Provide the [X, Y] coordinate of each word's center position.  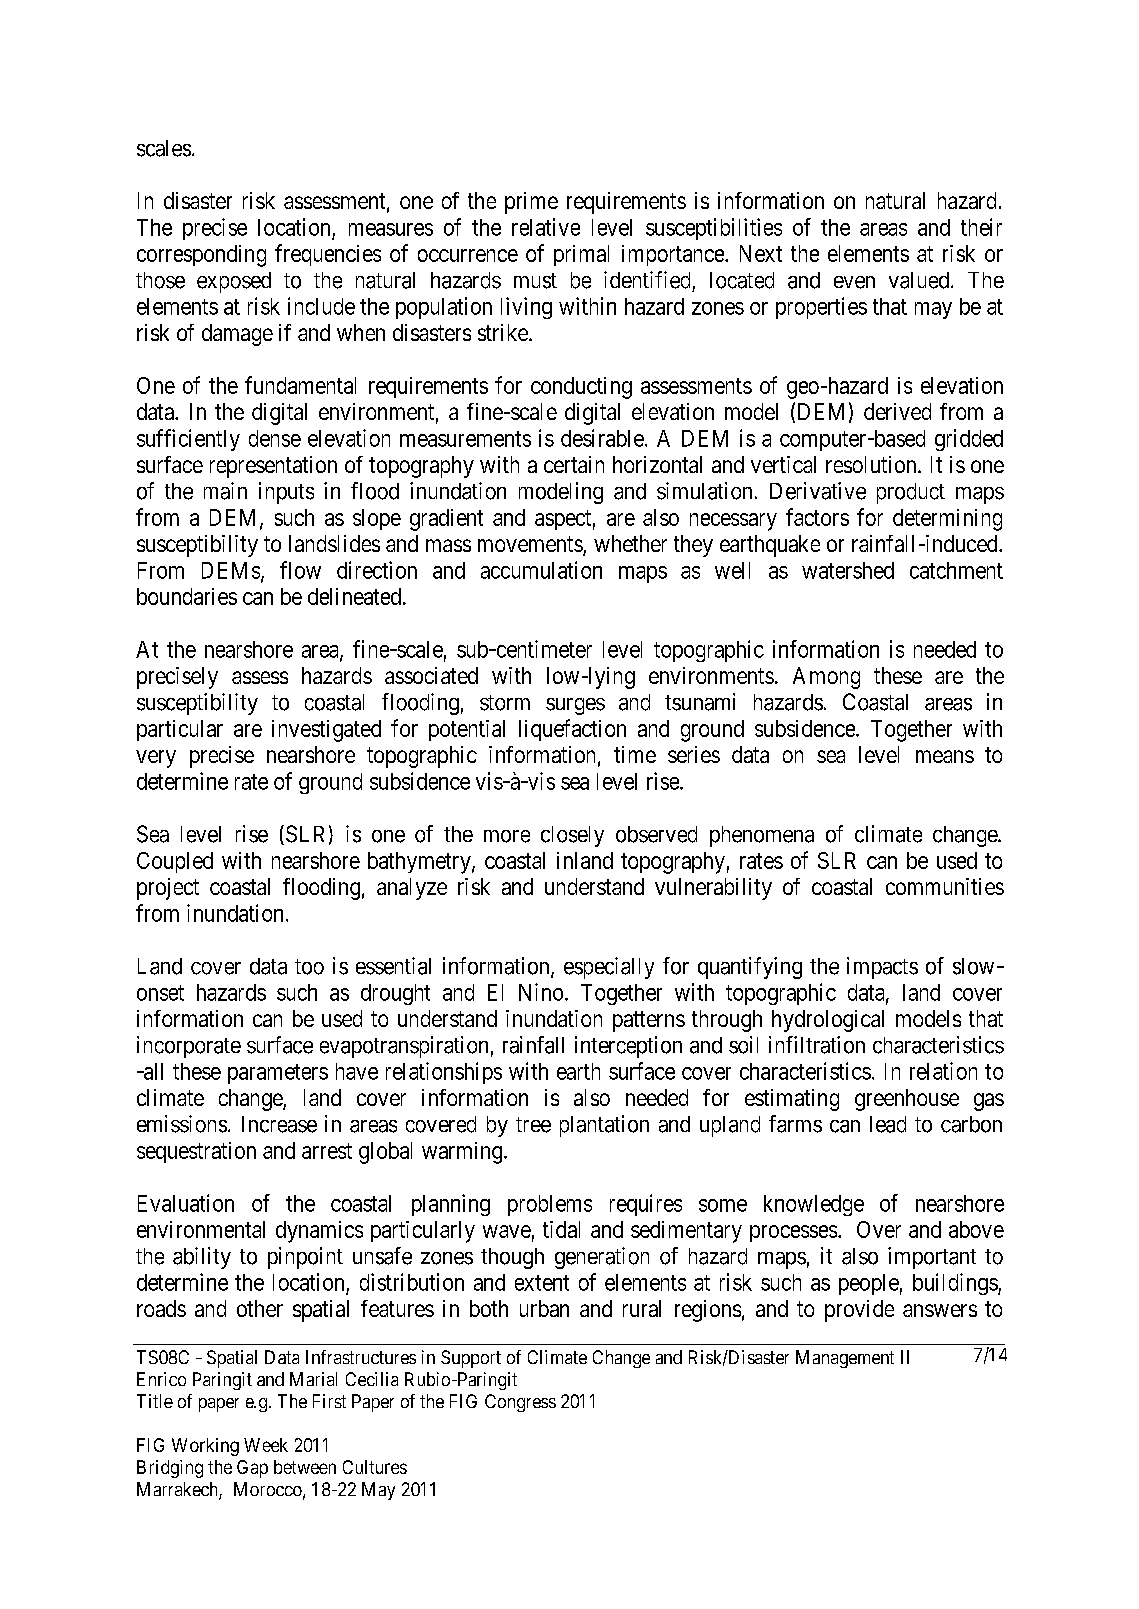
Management [845, 1359]
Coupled [175, 862]
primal [581, 255]
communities [945, 886]
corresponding [201, 256]
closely [572, 836]
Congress [520, 1403]
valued [919, 280]
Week [266, 1445]
